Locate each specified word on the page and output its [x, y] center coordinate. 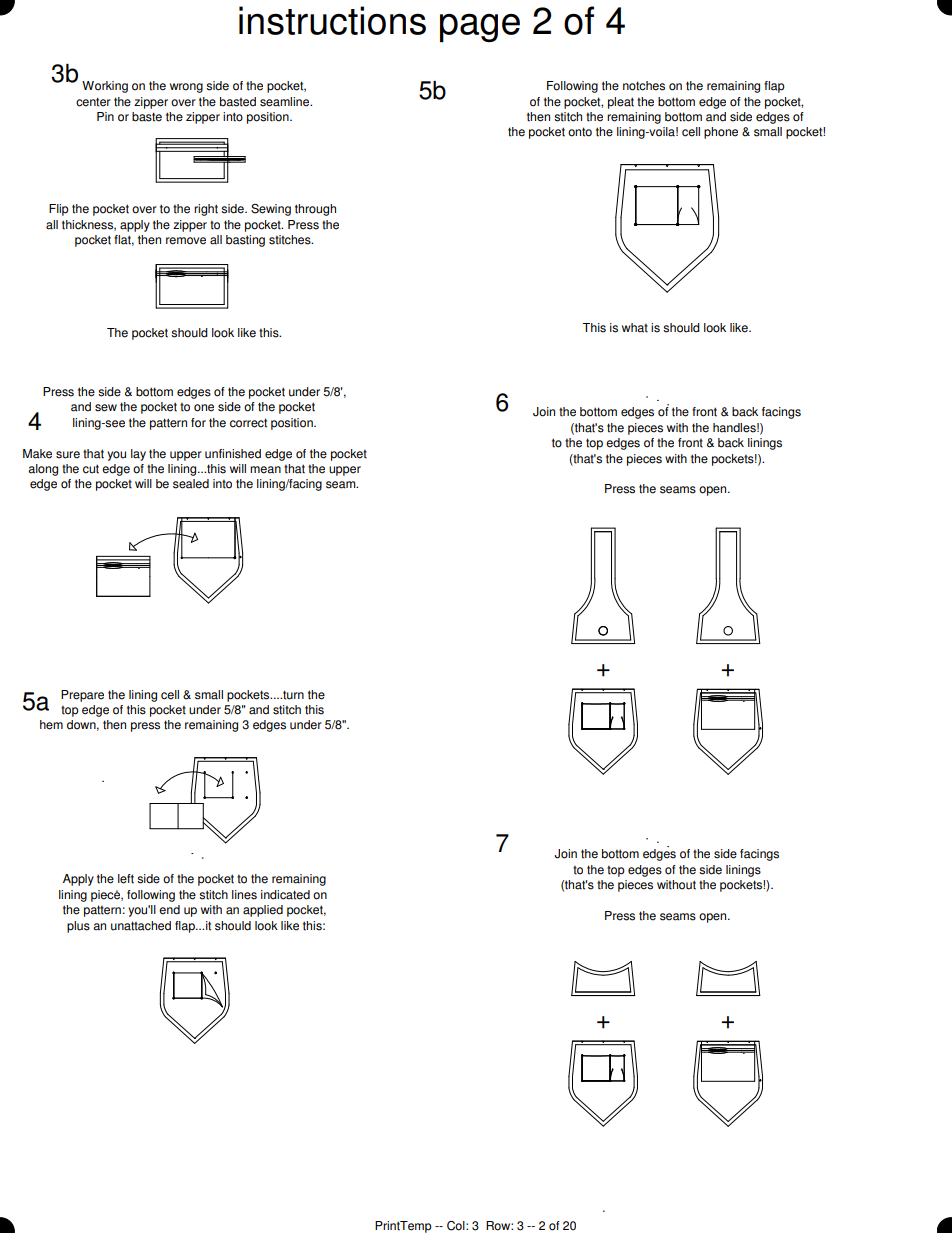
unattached [141, 926]
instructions [332, 20]
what [635, 328]
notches [644, 86]
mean [265, 470]
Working [105, 87]
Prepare [82, 696]
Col [457, 1226]
